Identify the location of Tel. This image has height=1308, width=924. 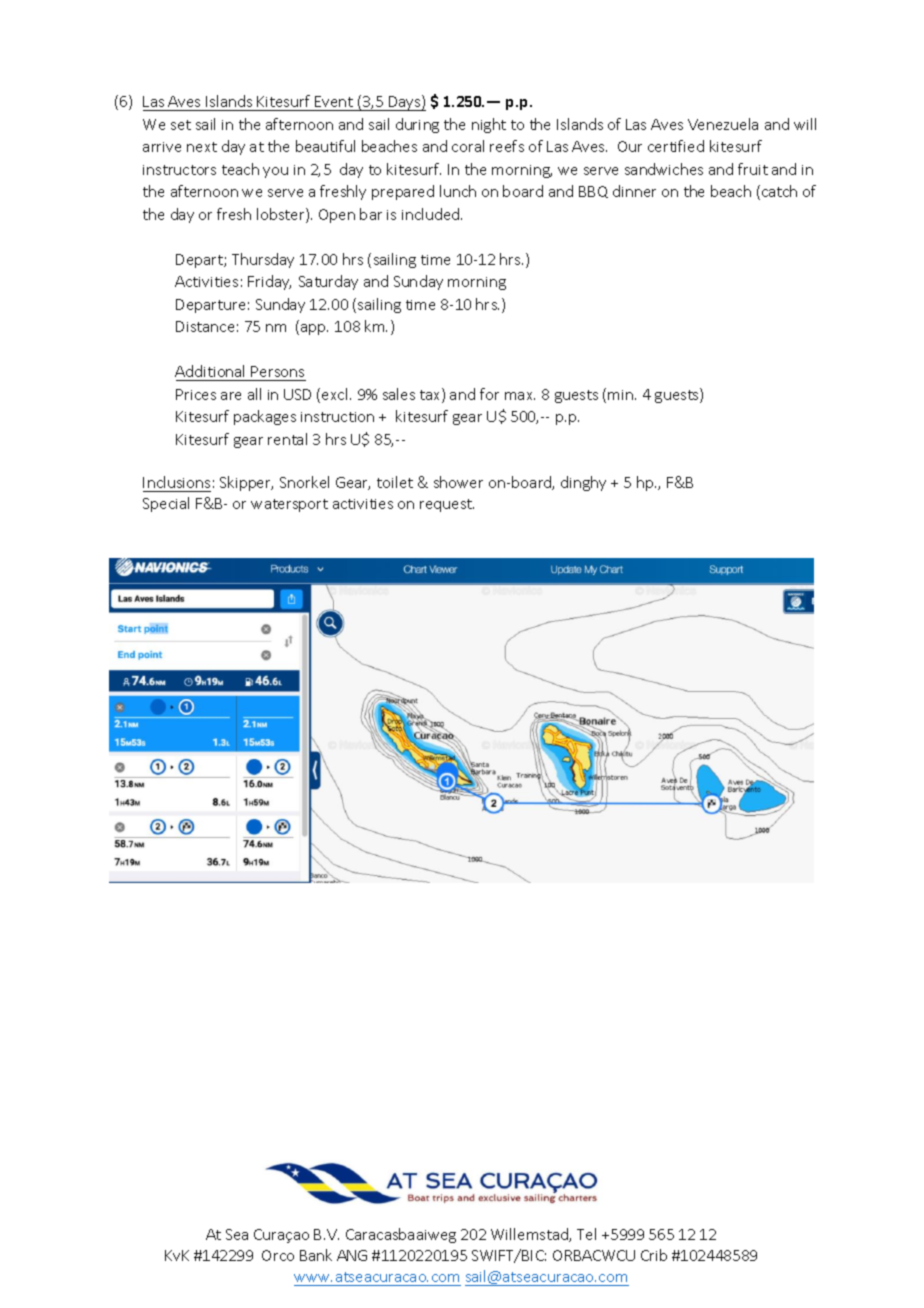
(586, 1234).
